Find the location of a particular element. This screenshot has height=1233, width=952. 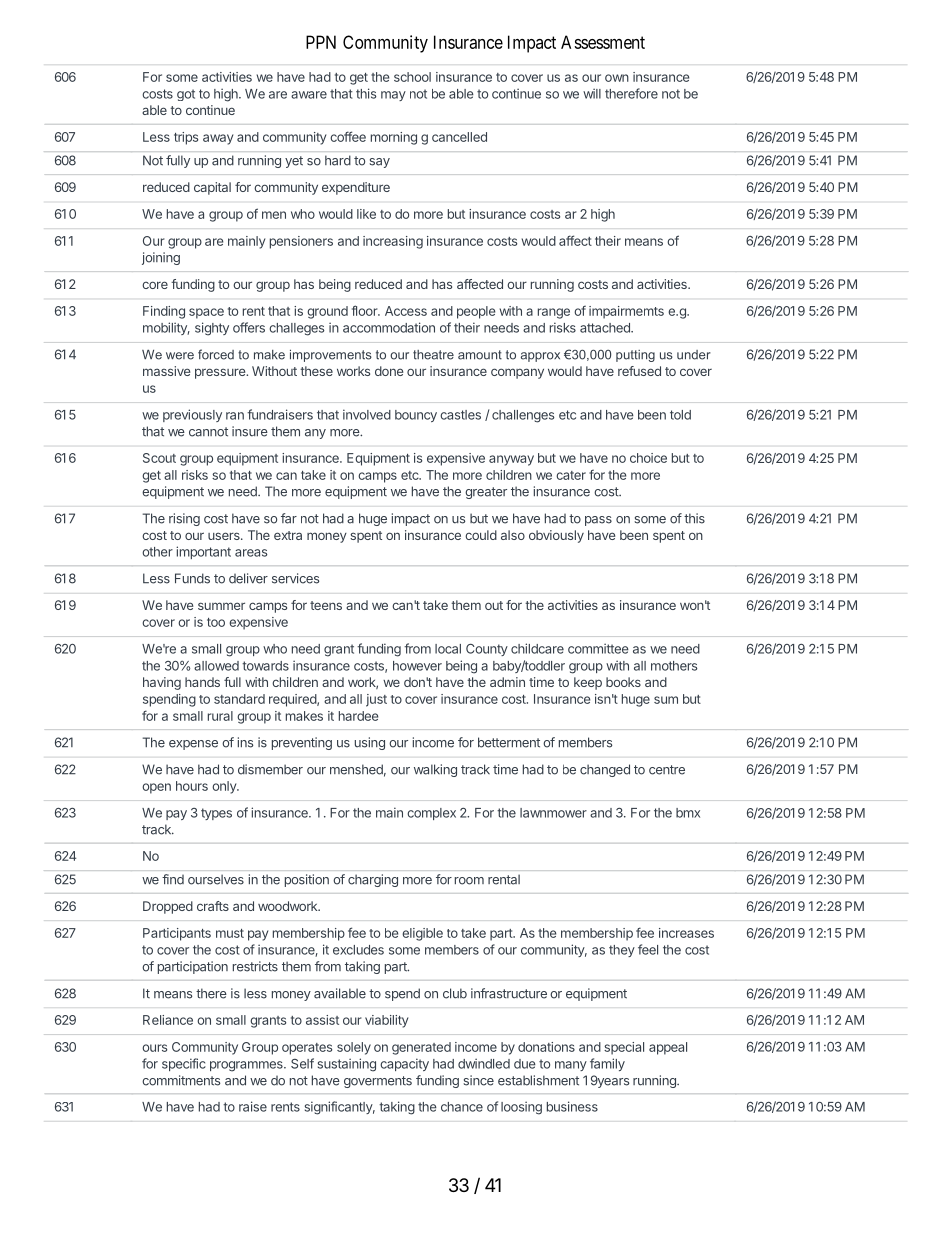

rural is located at coordinates (220, 716).
